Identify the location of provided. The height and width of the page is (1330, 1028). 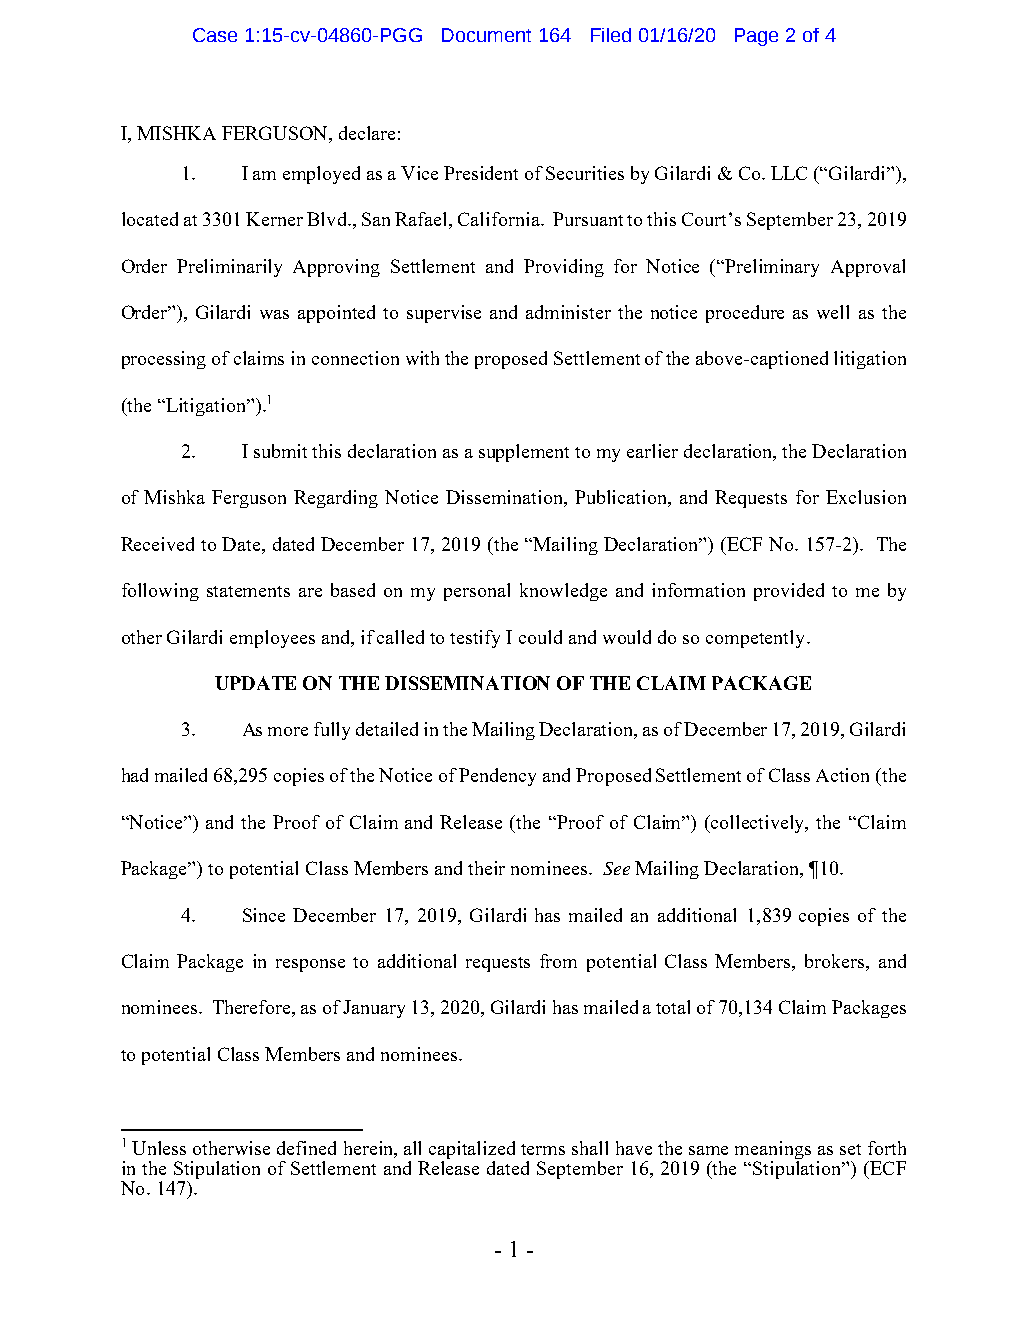
(789, 592).
